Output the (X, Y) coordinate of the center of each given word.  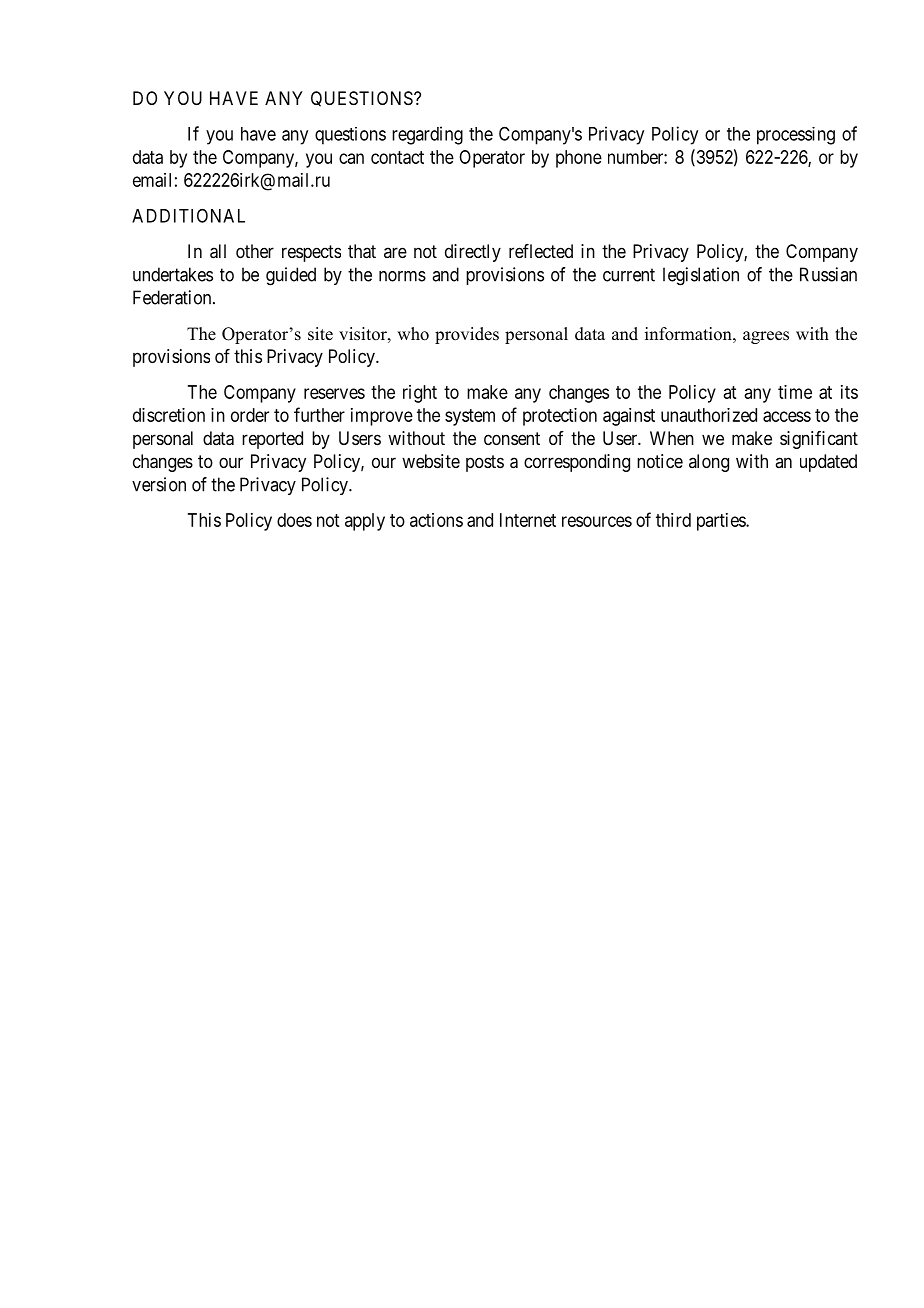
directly (473, 253)
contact (397, 157)
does (294, 520)
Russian (828, 274)
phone (579, 159)
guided (291, 276)
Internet (528, 520)
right (420, 394)
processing (796, 136)
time (795, 392)
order (250, 415)
